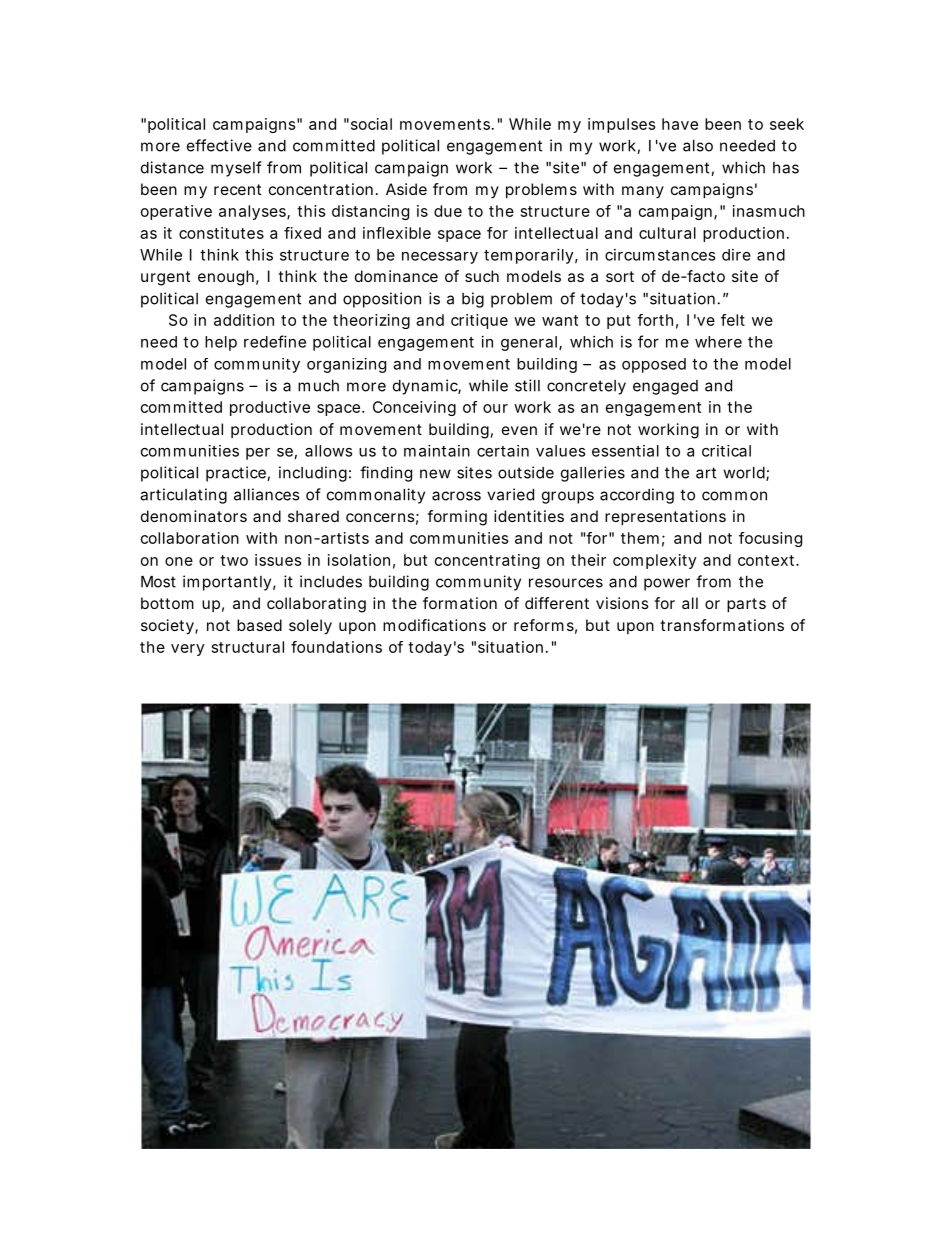 Image resolution: width=952 pixels, height=1233 pixels. I want to click on modifications, so click(434, 625).
